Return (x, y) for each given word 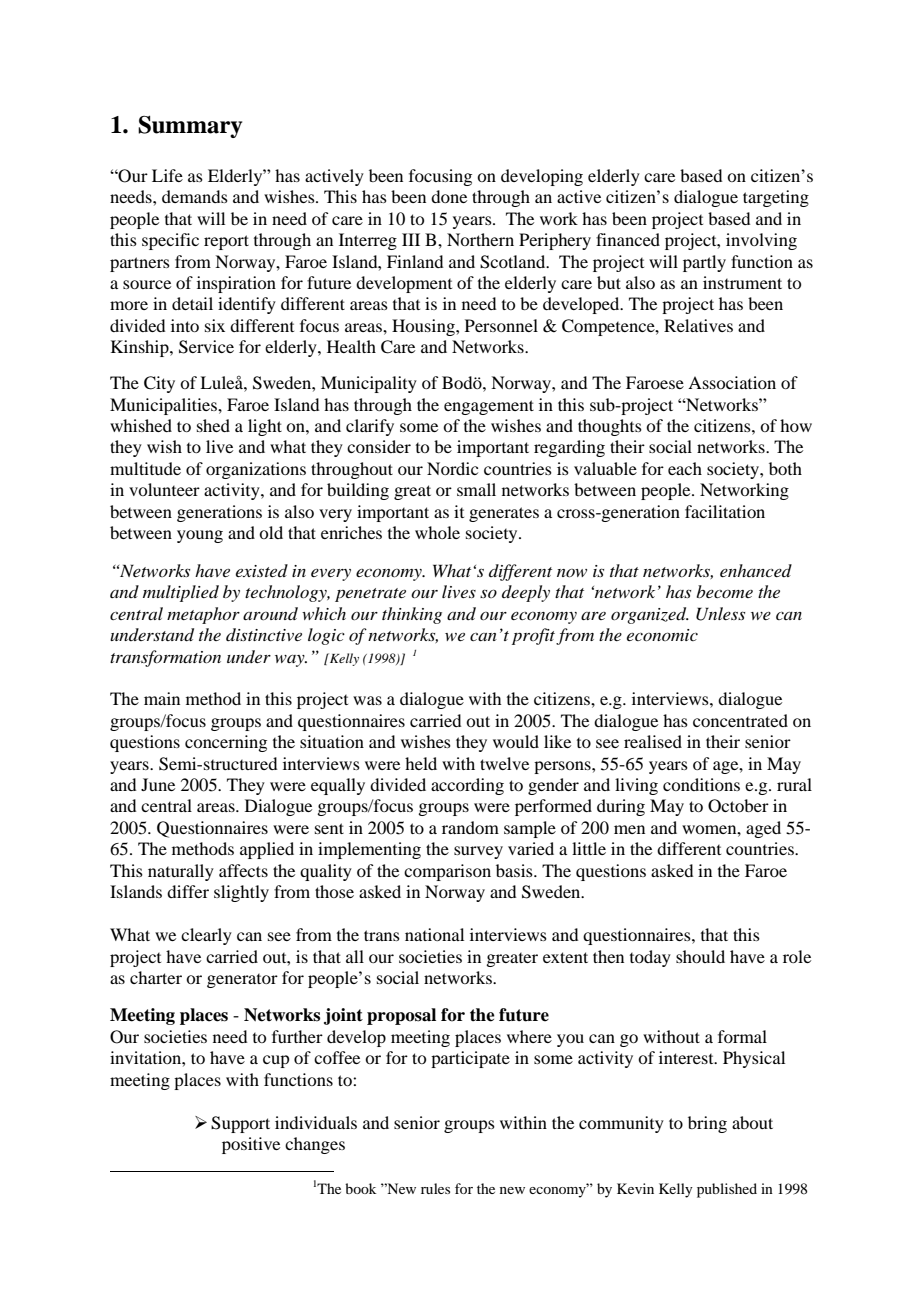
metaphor (203, 615)
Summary (190, 127)
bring (707, 1124)
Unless (720, 614)
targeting (776, 198)
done (449, 196)
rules (435, 1188)
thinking (412, 615)
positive (251, 1145)
